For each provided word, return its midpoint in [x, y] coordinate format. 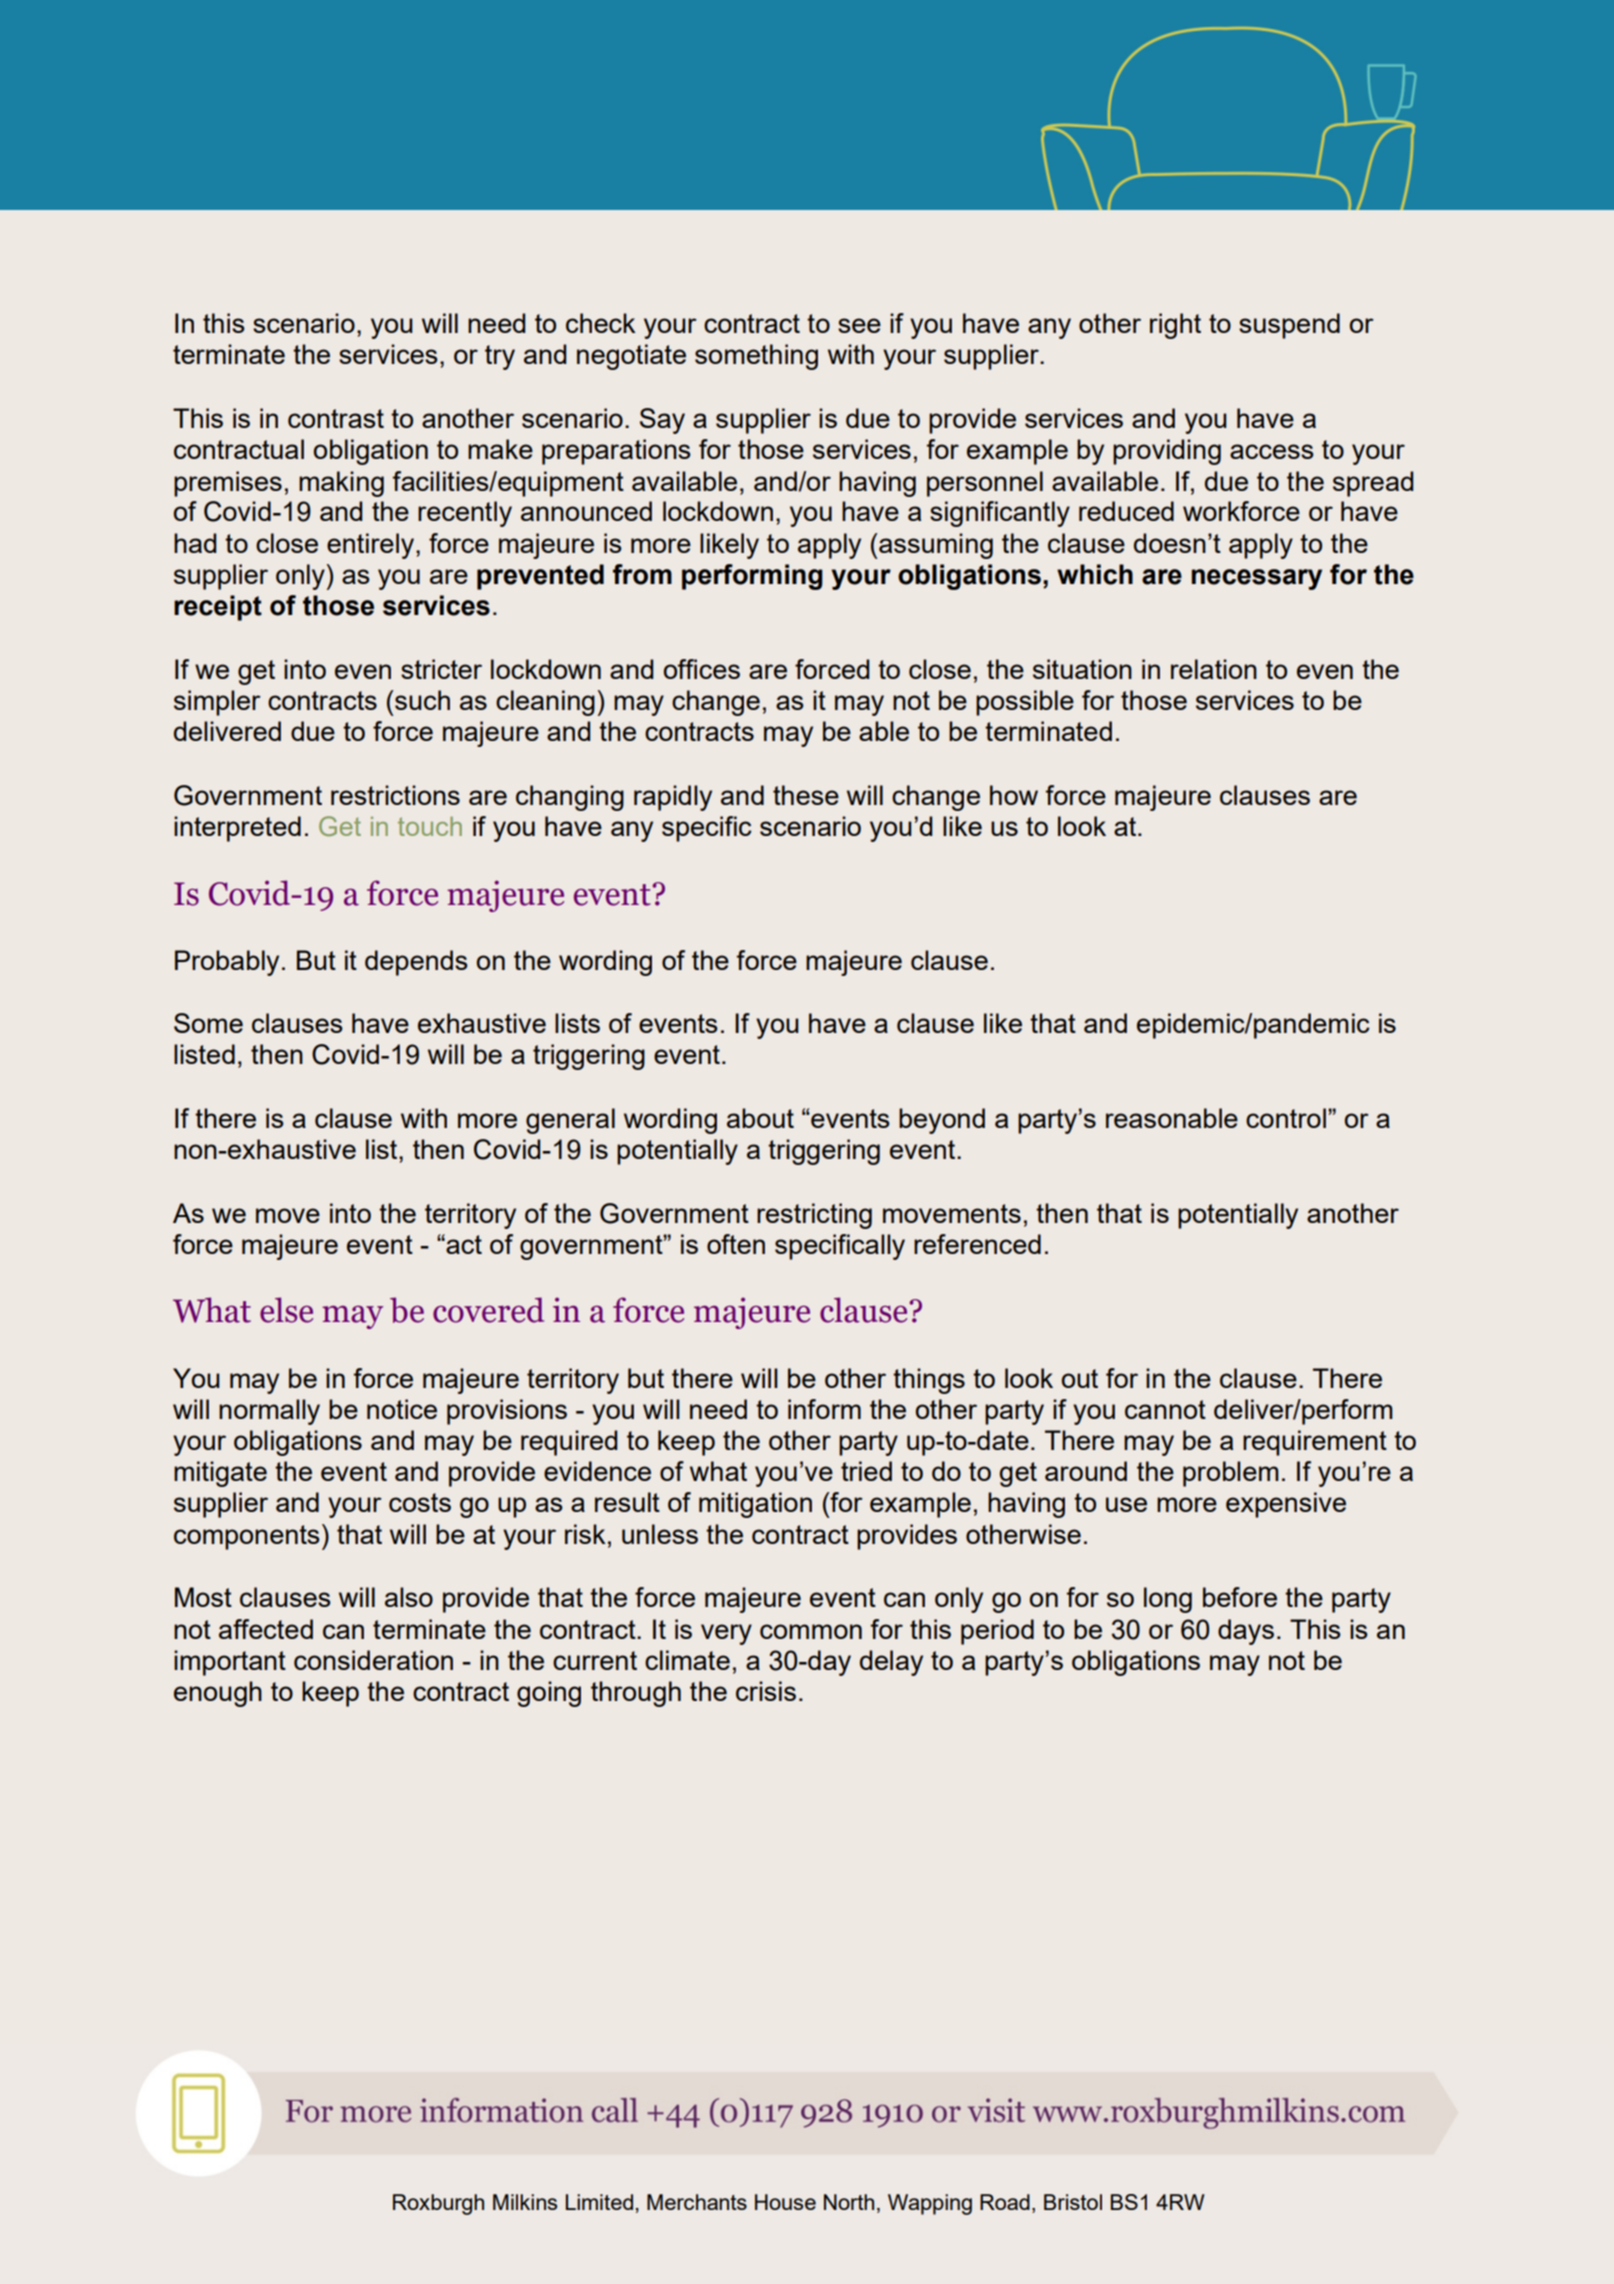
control [1286, 1118]
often [736, 1244]
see [859, 325]
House [785, 2202]
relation [1214, 669]
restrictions [395, 795]
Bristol [1073, 2202]
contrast [336, 418]
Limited [599, 2202]
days [1246, 1632]
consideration [373, 1660]
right [1175, 326]
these [806, 795]
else [286, 1310]
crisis [766, 1691]
